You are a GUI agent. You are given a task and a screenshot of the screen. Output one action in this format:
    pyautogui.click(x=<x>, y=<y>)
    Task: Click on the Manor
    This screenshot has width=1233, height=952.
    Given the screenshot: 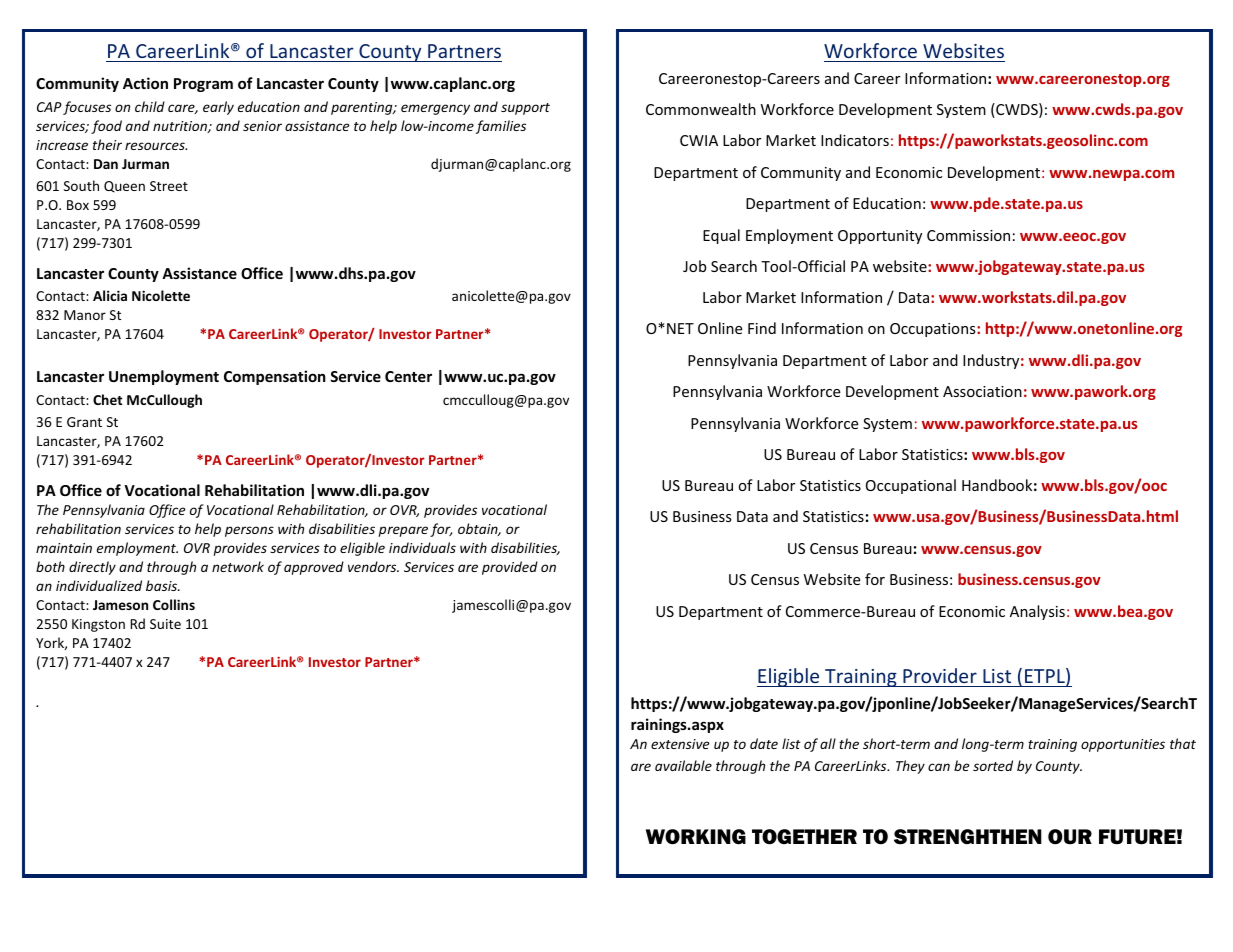 What is the action you would take?
    pyautogui.click(x=85, y=315)
